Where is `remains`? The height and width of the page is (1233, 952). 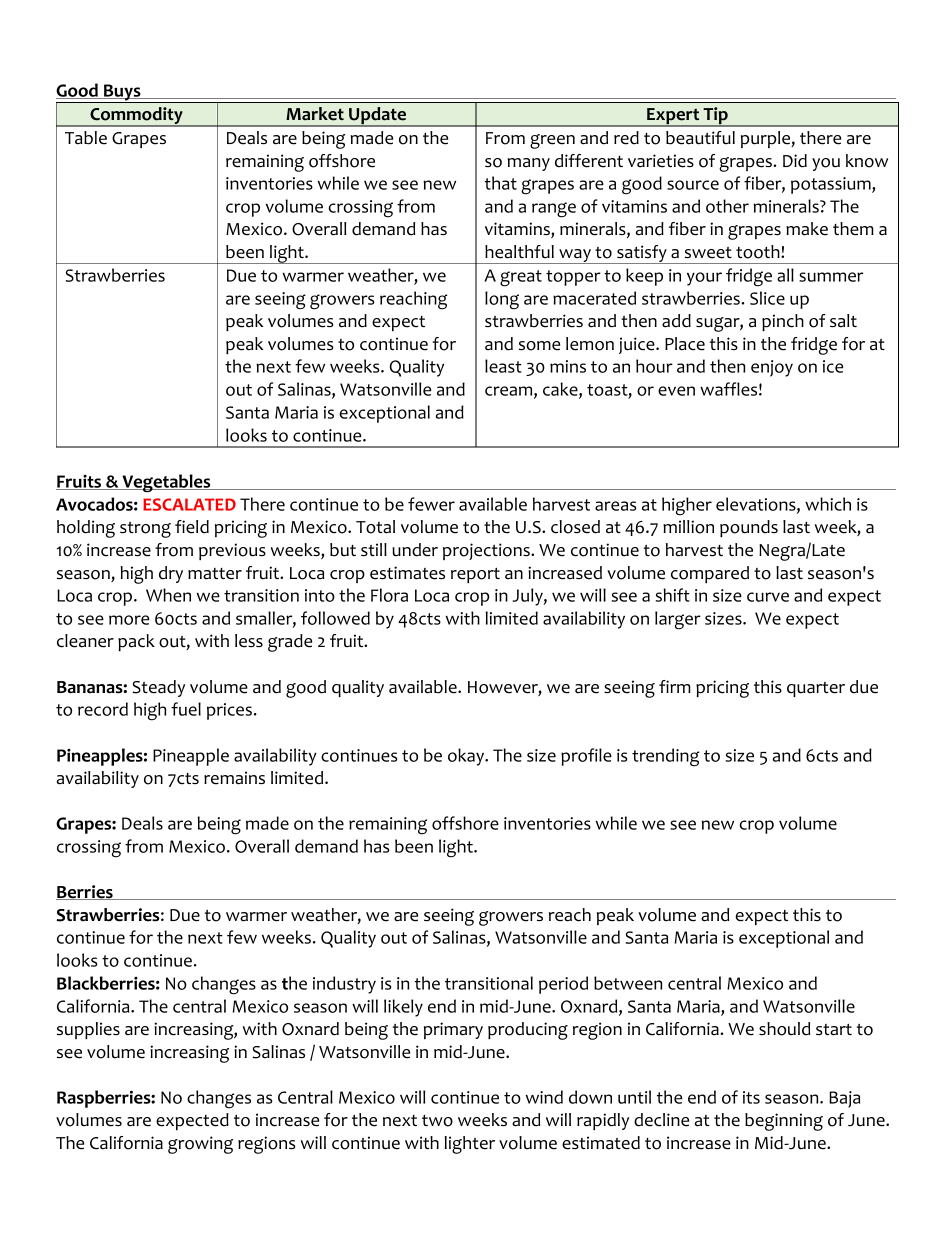 remains is located at coordinates (234, 778).
